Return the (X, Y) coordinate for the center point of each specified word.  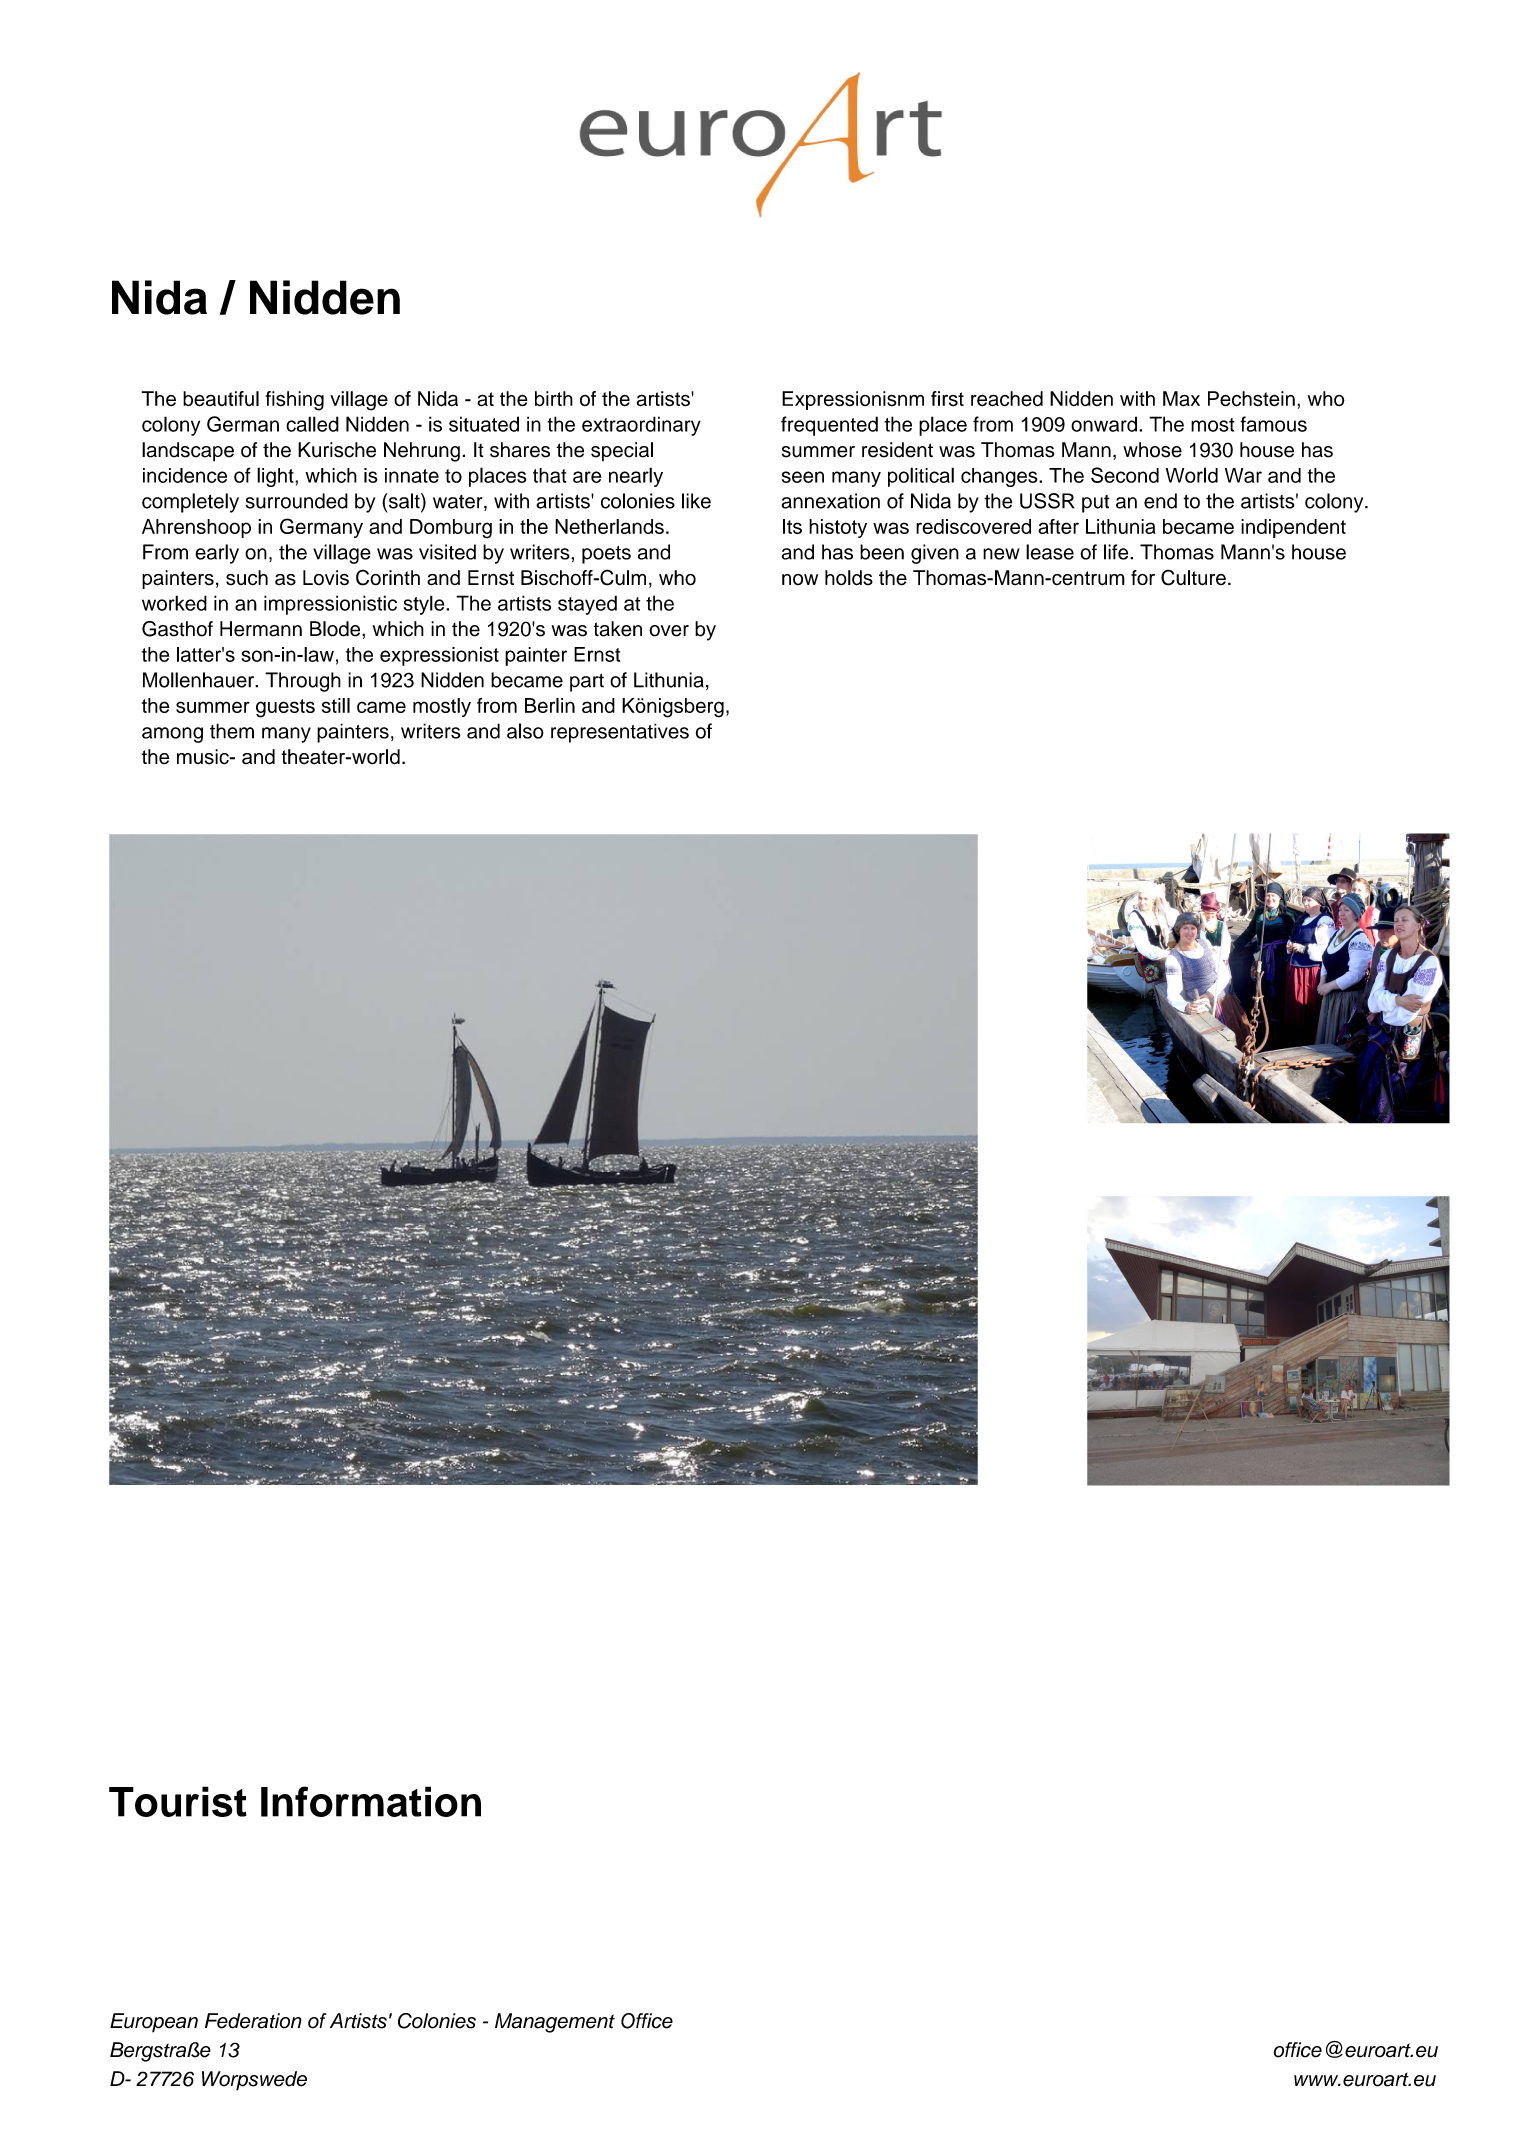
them (232, 731)
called (312, 424)
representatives (620, 733)
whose (1152, 450)
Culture (1193, 577)
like (696, 501)
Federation (253, 2021)
